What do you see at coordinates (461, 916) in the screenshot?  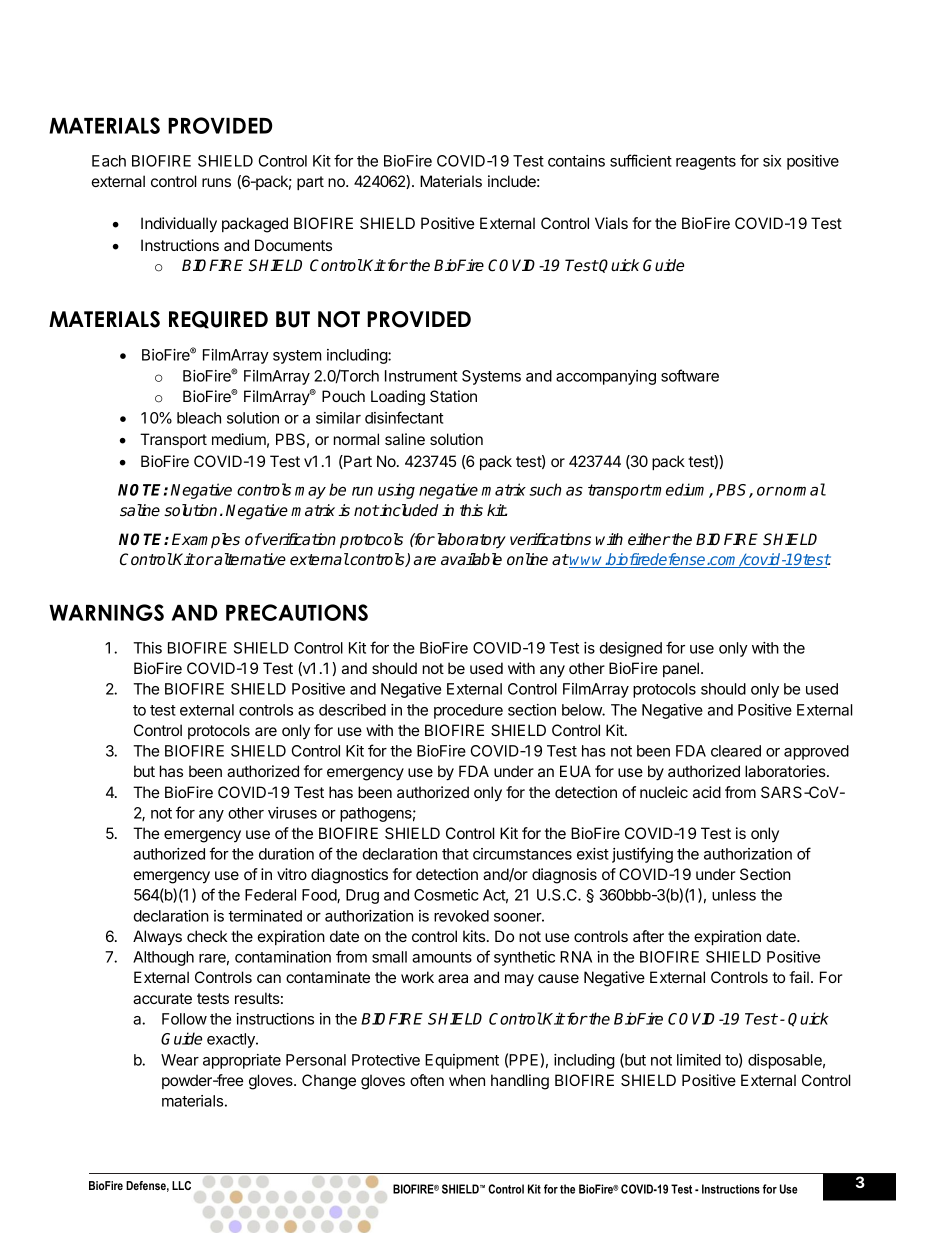 I see `revoked` at bounding box center [461, 916].
